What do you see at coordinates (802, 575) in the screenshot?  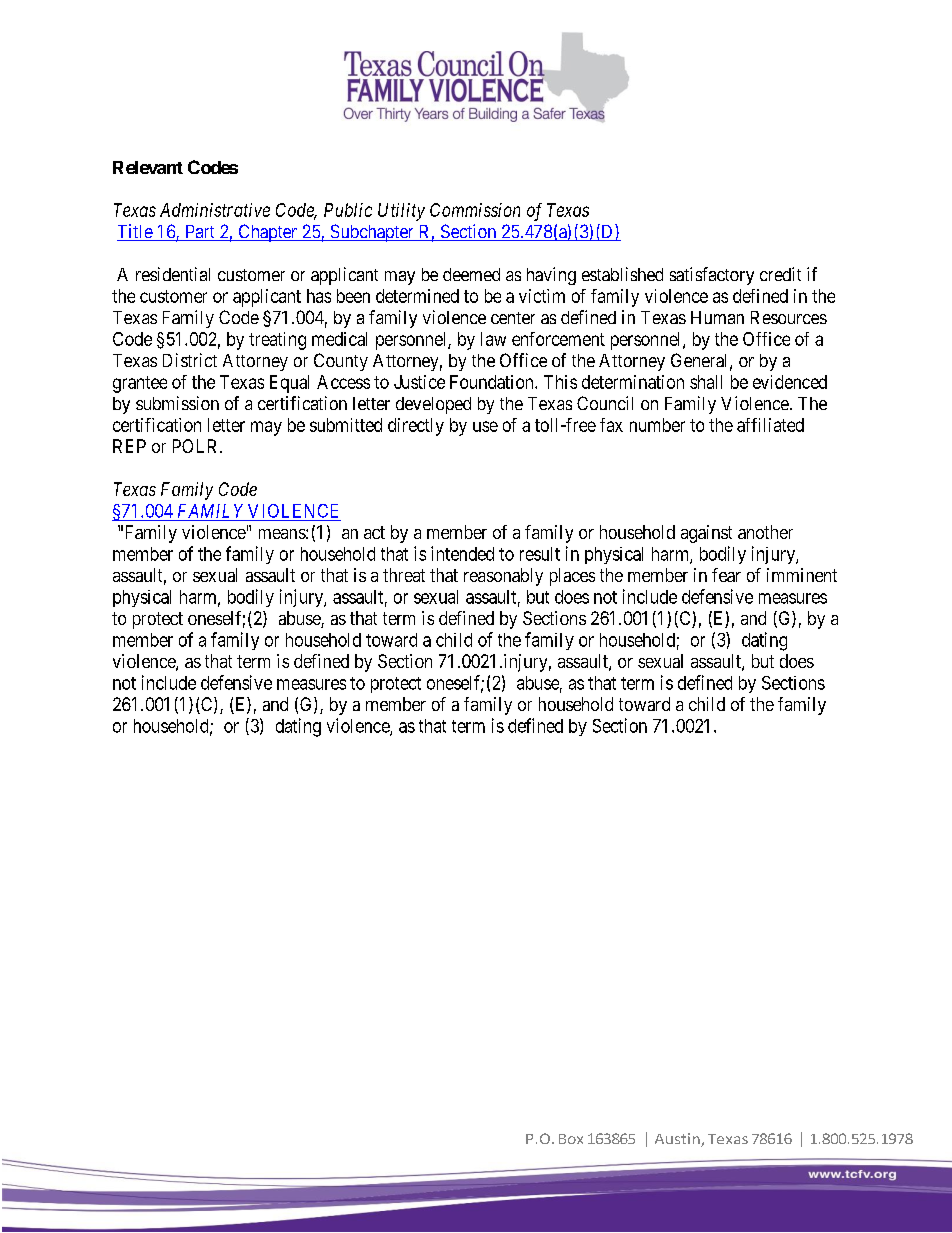 I see `imminent` at bounding box center [802, 575].
